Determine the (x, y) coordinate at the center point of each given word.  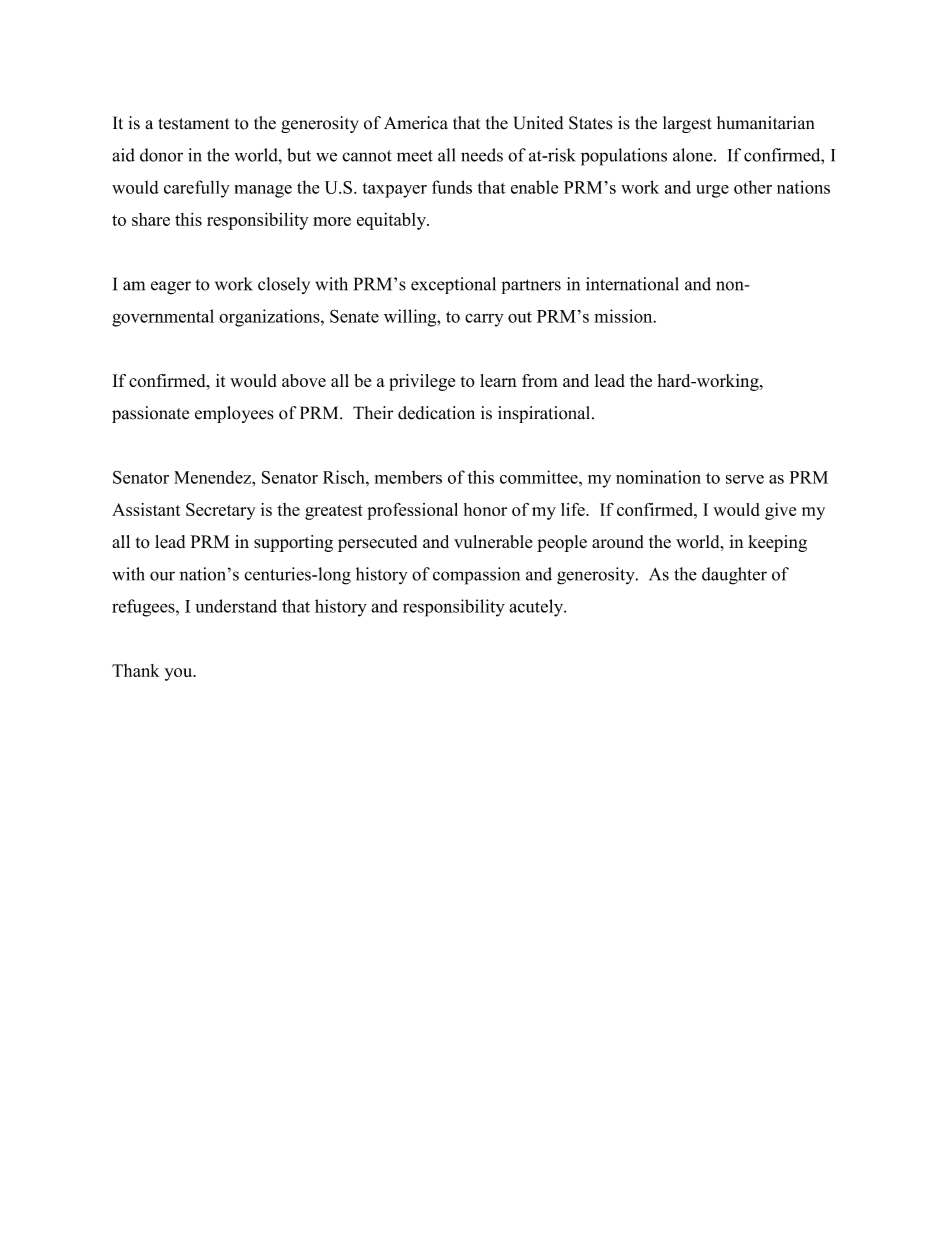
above (304, 380)
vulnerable (493, 542)
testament (194, 124)
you (180, 674)
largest (687, 124)
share (151, 219)
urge (712, 191)
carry (484, 320)
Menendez (213, 477)
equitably (392, 221)
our (162, 576)
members (408, 477)
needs (482, 155)
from (540, 380)
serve (745, 479)
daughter (734, 576)
